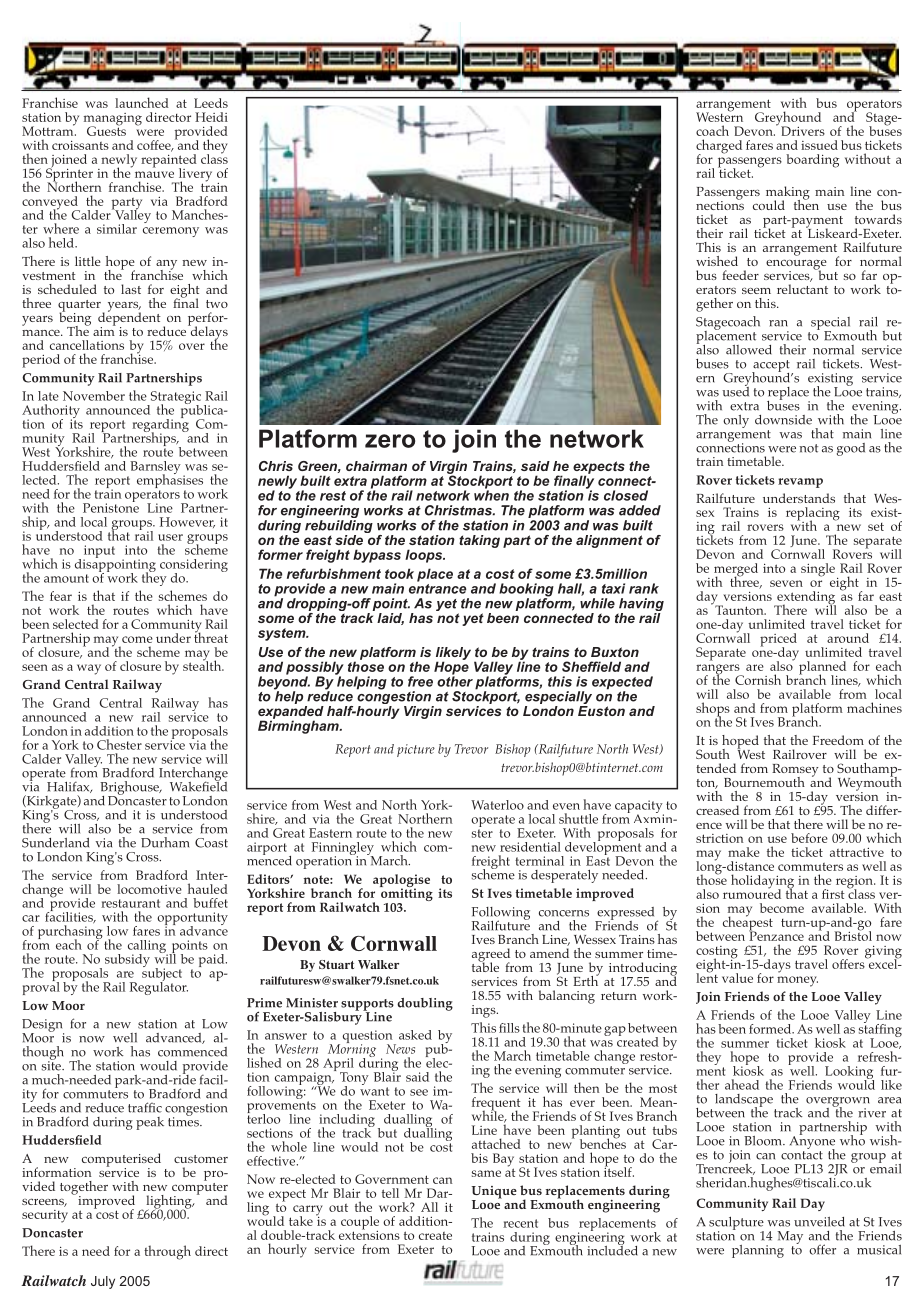 Image resolution: width=924 pixels, height=1308 pixels. Describe the element at coordinates (416, 750) in the image. I see `picture` at that location.
